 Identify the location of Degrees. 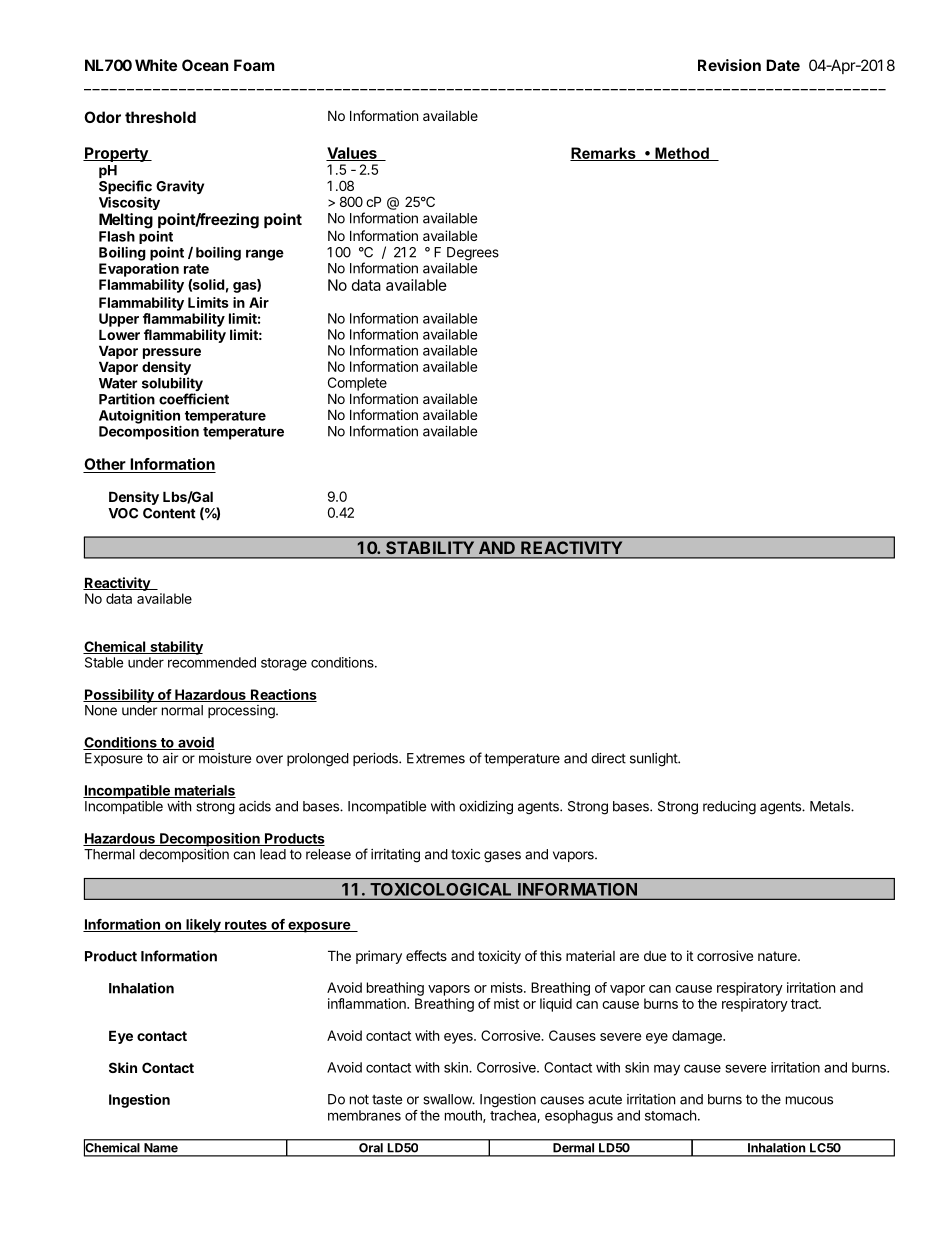
(473, 254).
